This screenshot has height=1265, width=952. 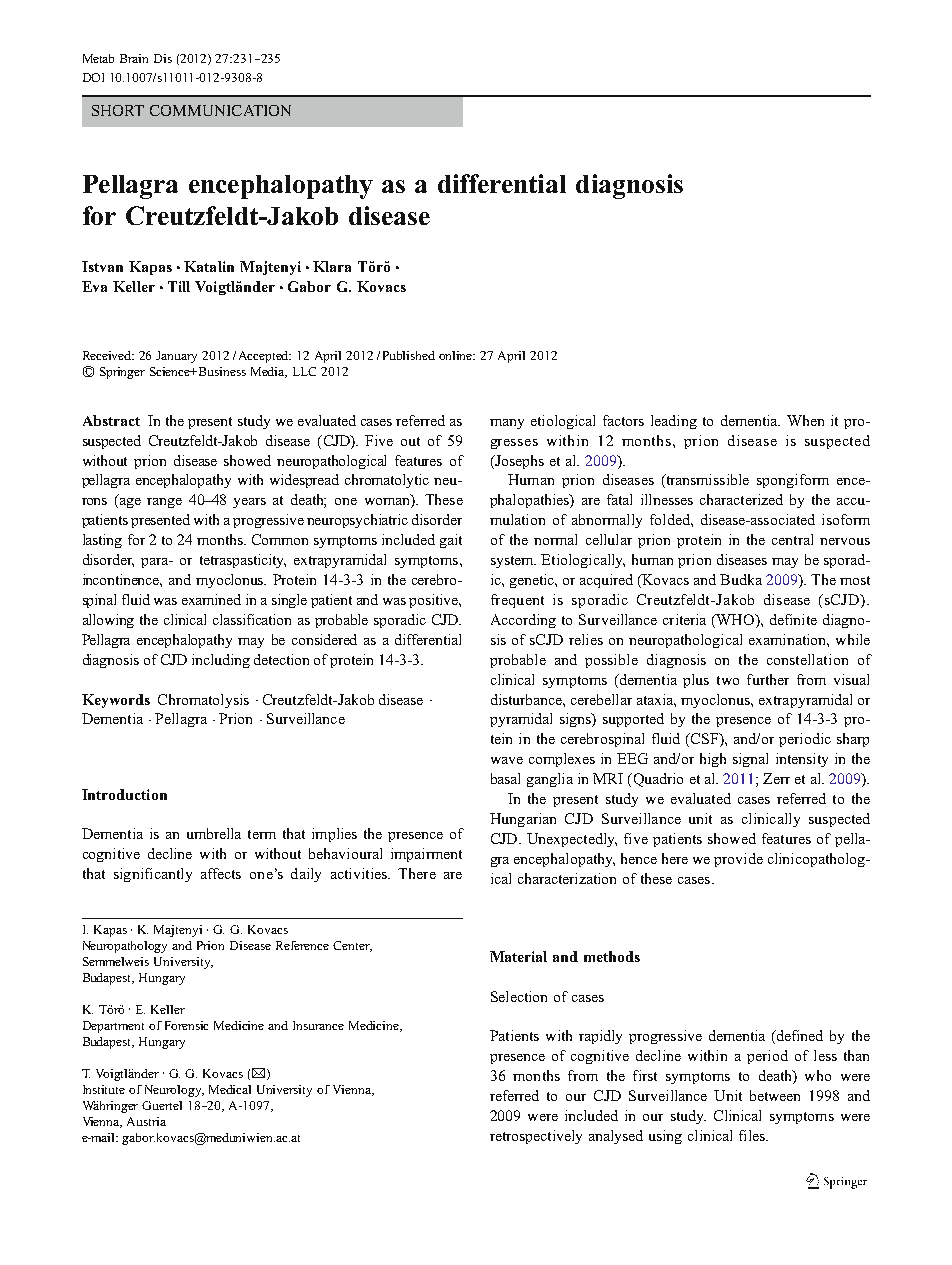 I want to click on retrospectively, so click(x=536, y=1137).
